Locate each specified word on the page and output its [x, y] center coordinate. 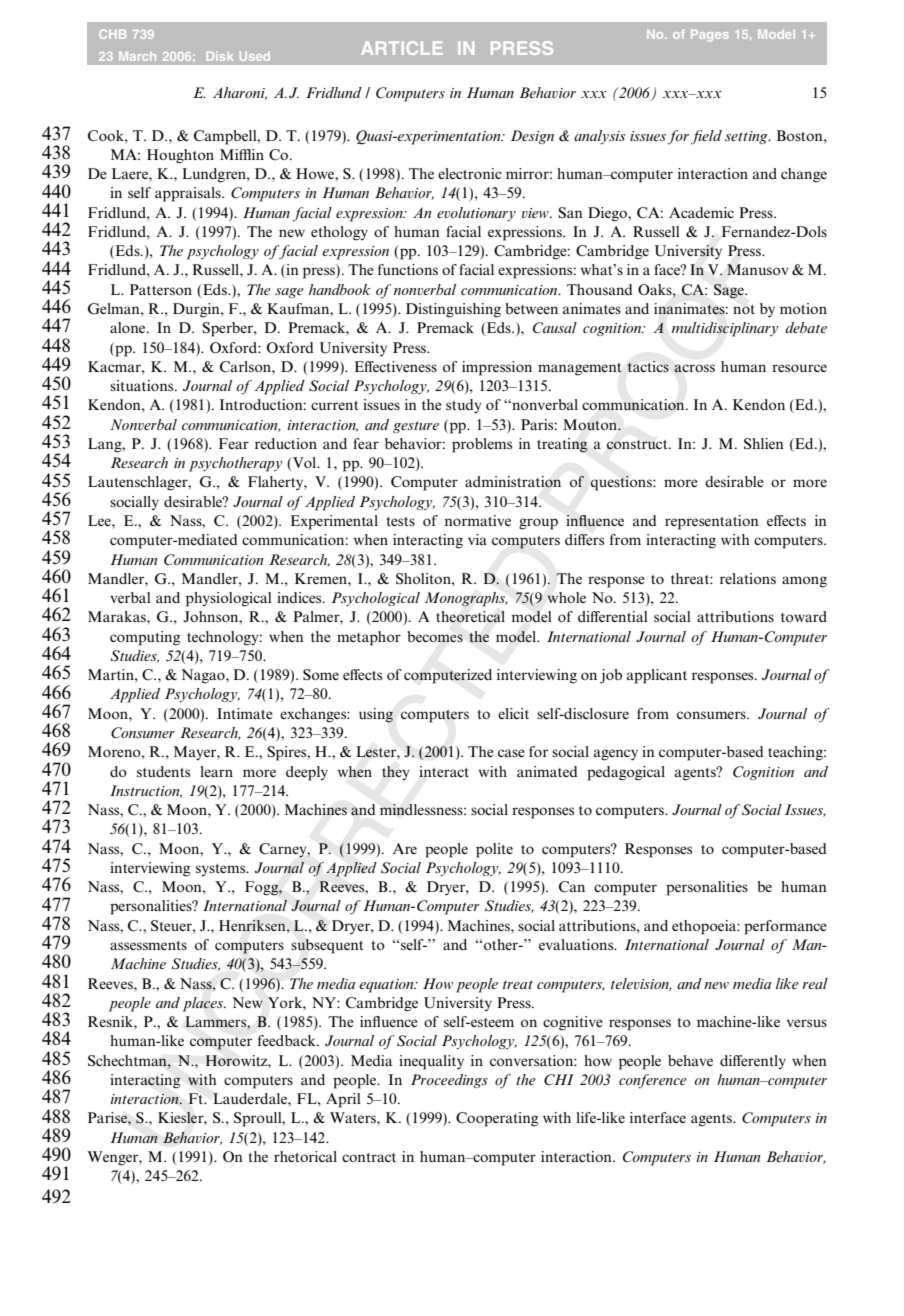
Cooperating [497, 1119]
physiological [229, 599]
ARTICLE [402, 48]
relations [748, 578]
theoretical [470, 617]
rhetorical [305, 1156]
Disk [220, 56]
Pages [710, 36]
